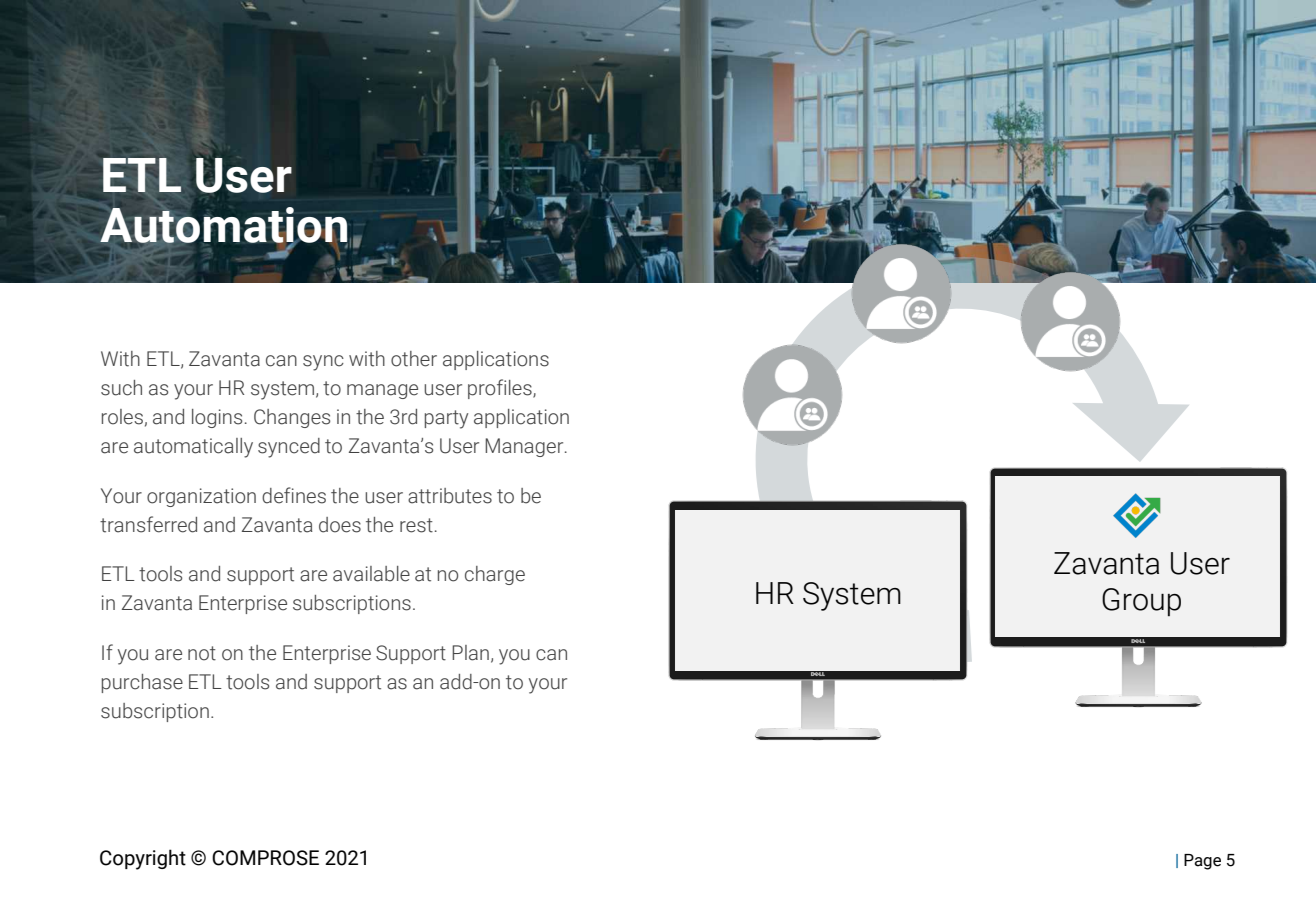 The image size is (1316, 913). Describe the element at coordinates (414, 359) in the image. I see `other` at that location.
